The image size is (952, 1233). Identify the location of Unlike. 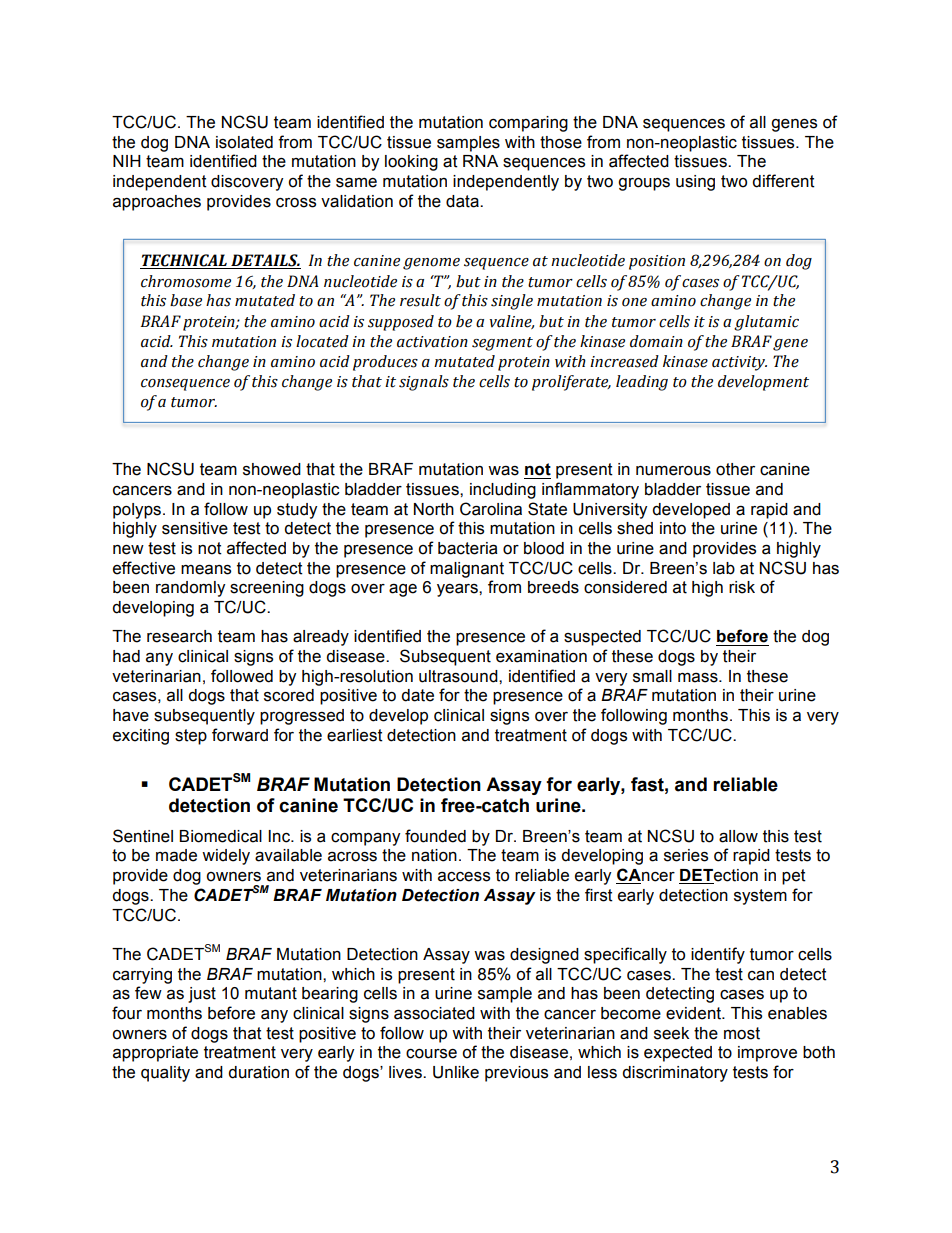
(456, 1072).
